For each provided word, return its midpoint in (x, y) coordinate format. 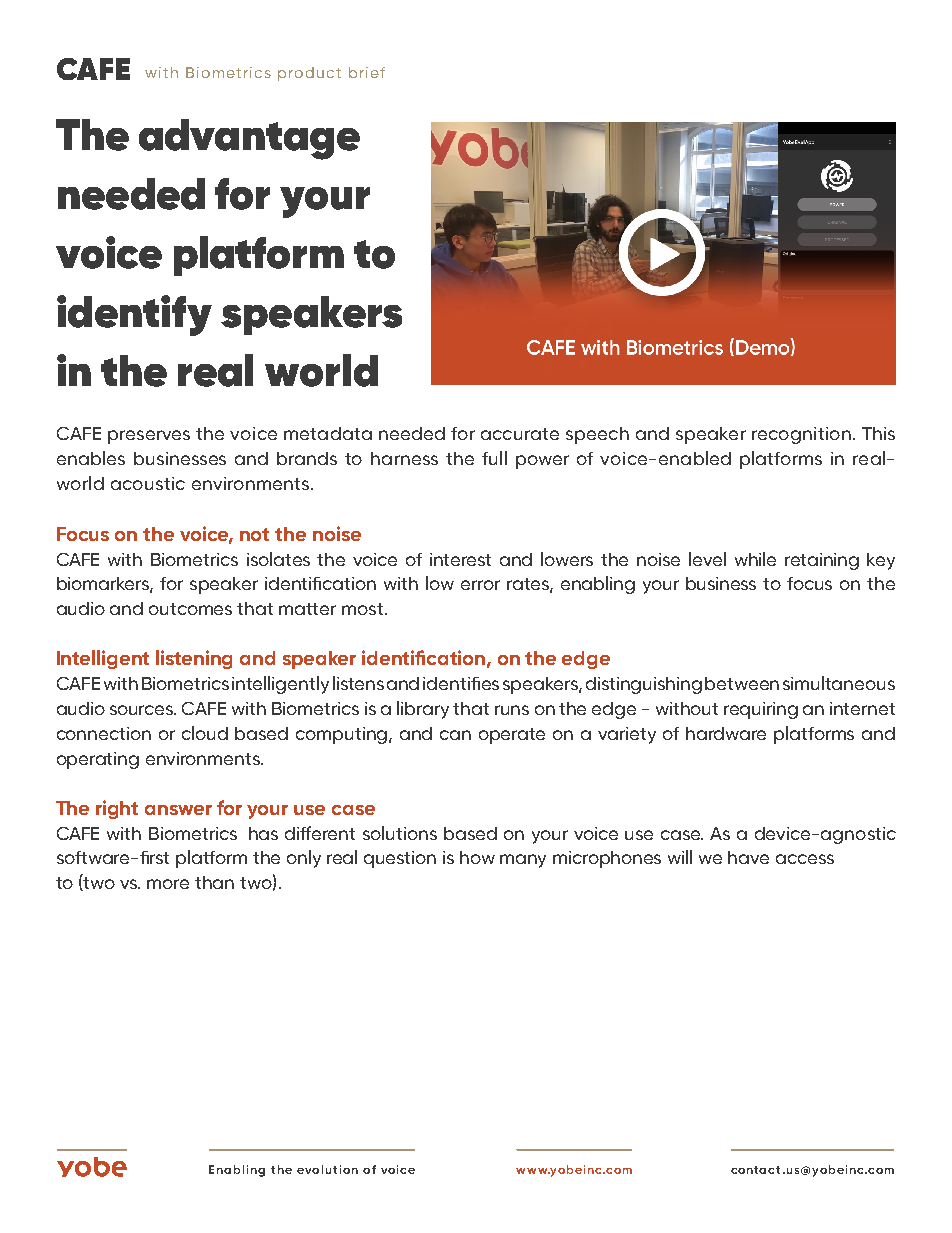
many (523, 861)
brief (367, 72)
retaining (822, 561)
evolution (327, 1169)
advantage (249, 139)
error (480, 585)
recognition (801, 435)
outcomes (190, 609)
